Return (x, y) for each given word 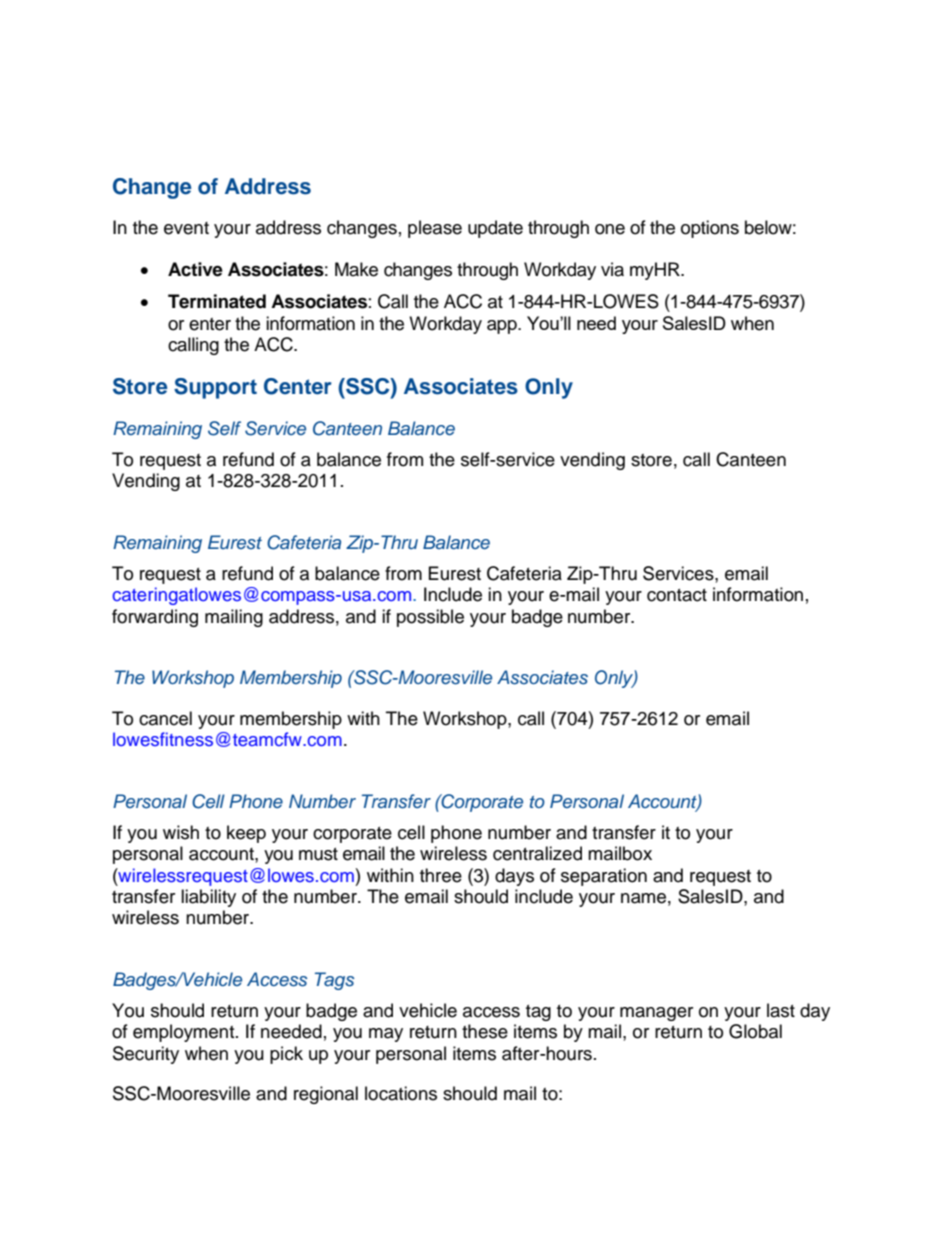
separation (604, 877)
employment (185, 1033)
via (612, 269)
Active (195, 269)
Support (215, 388)
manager (656, 1014)
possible (430, 618)
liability (208, 898)
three (441, 875)
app (503, 327)
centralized (537, 853)
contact (677, 595)
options (710, 229)
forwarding (155, 618)
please (435, 229)
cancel (165, 718)
